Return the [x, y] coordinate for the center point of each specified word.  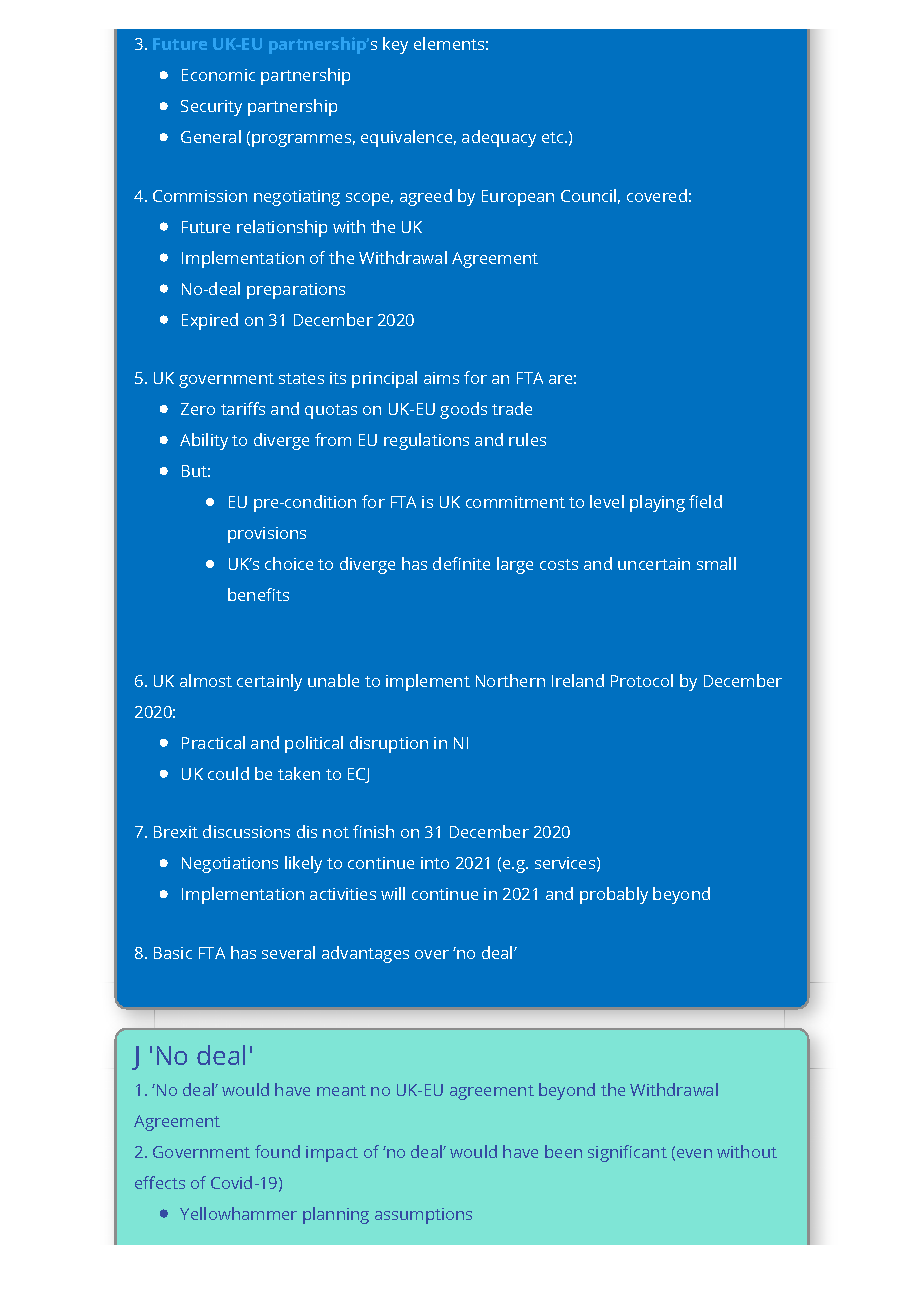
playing [657, 503]
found [277, 1151]
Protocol [642, 680]
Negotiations [230, 865]
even [694, 1153]
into [435, 863]
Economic [218, 75]
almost [206, 680]
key [395, 45]
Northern [510, 680]
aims [441, 378]
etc [554, 137]
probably [614, 895]
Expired [210, 321]
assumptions [423, 1216]
